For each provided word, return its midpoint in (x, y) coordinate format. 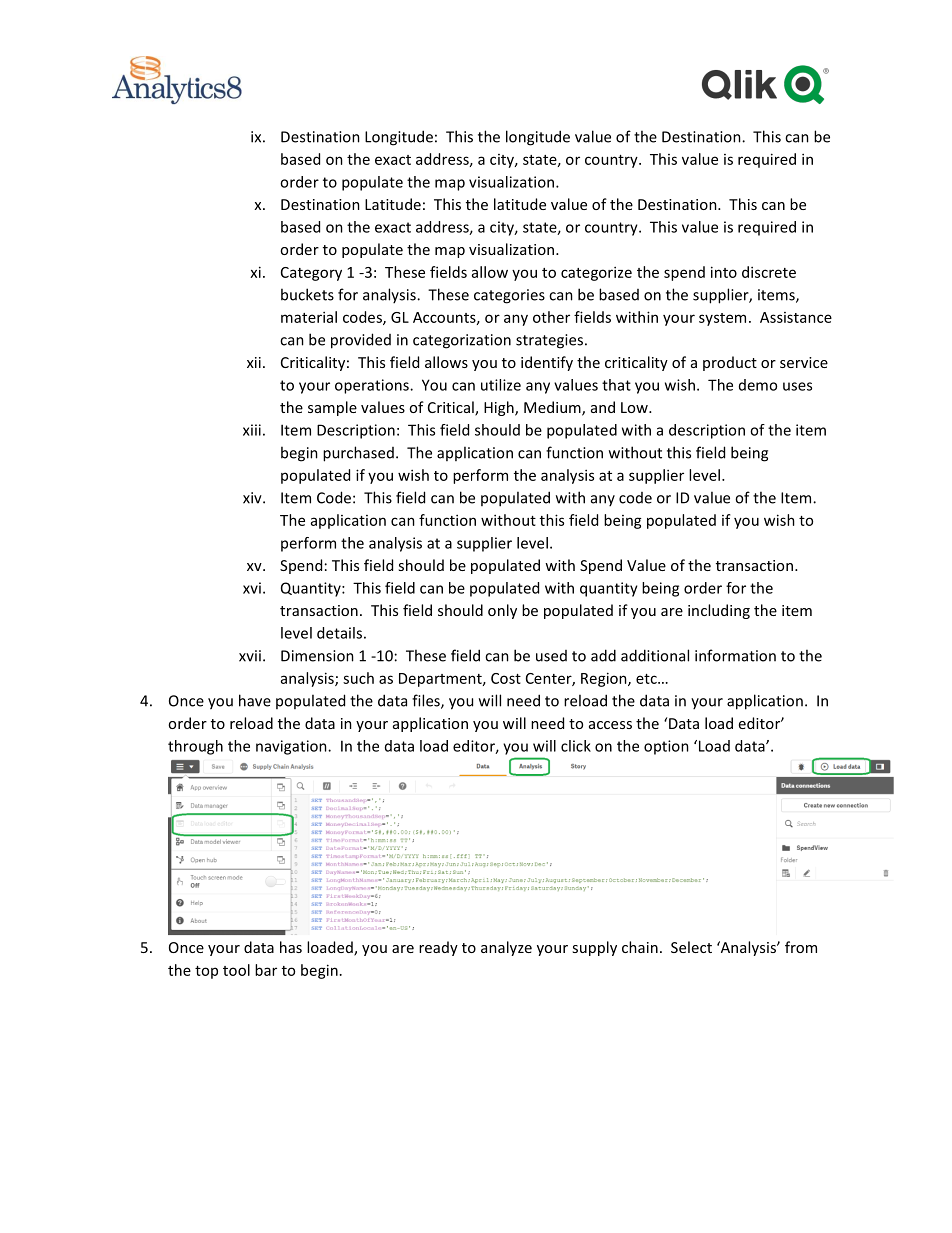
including (719, 611)
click (576, 746)
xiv (253, 498)
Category (311, 274)
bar (266, 970)
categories (509, 296)
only (502, 611)
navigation (292, 747)
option (666, 747)
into (724, 272)
